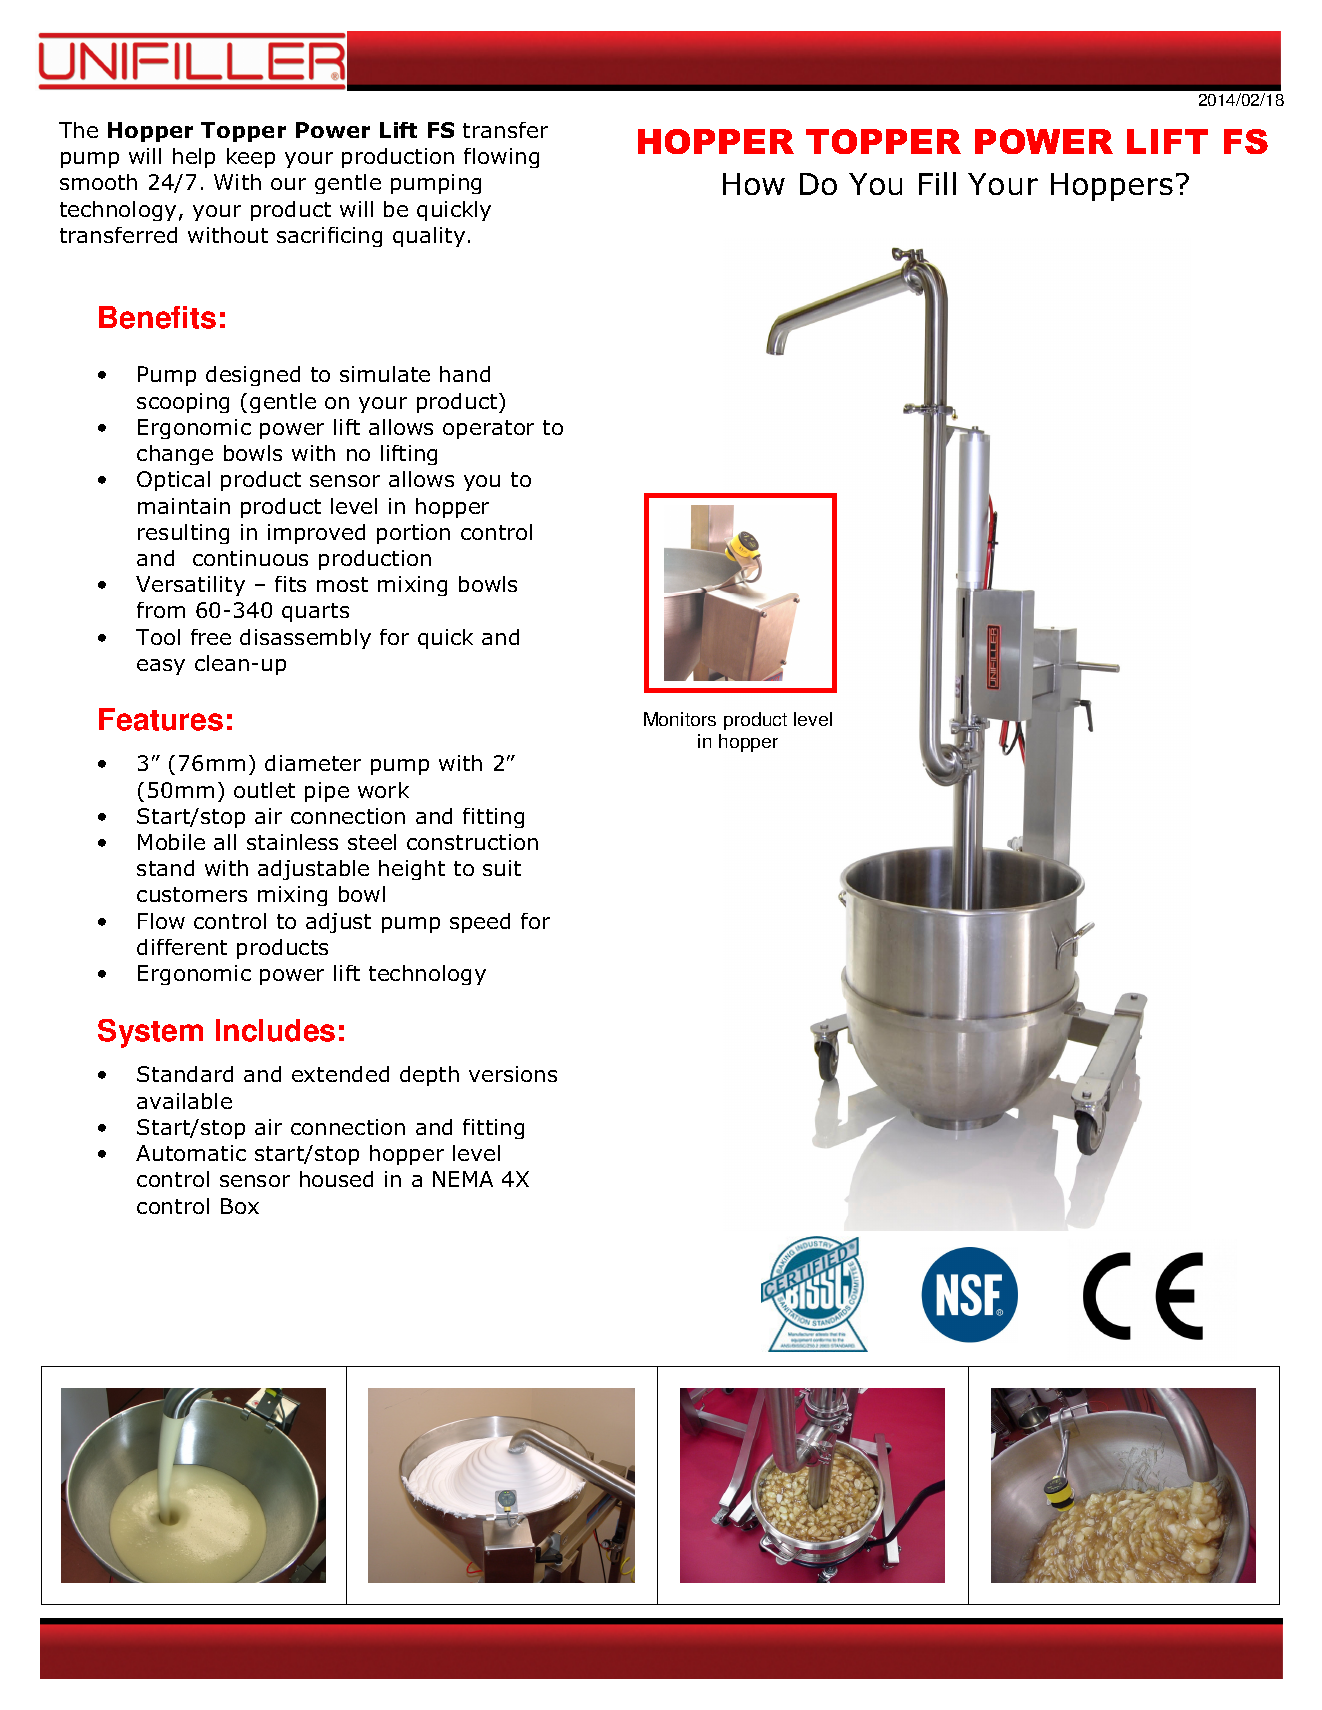  Describe the element at coordinates (161, 667) in the page. I see `easy` at that location.
